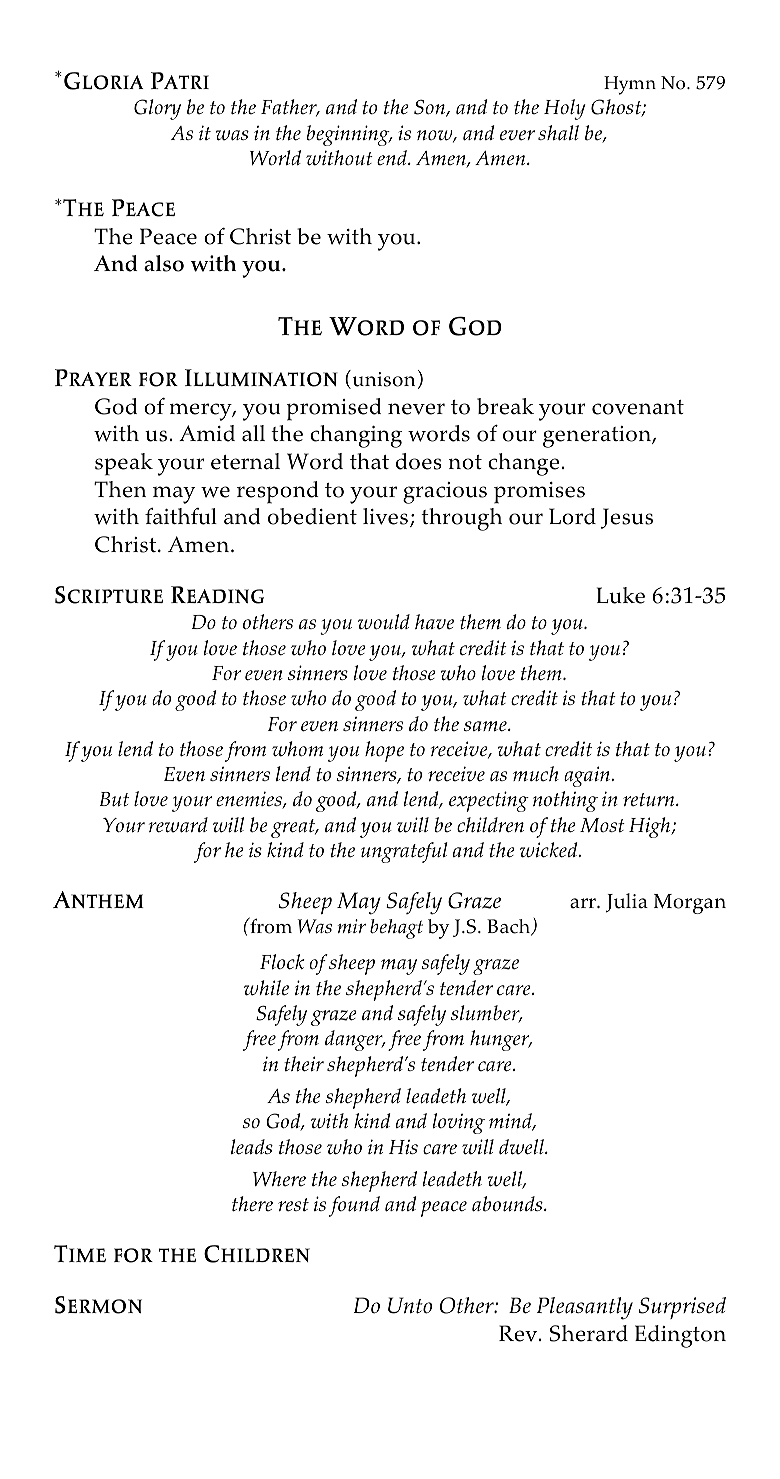 This screenshot has width=780, height=1479. I want to click on Hymn, so click(630, 85).
